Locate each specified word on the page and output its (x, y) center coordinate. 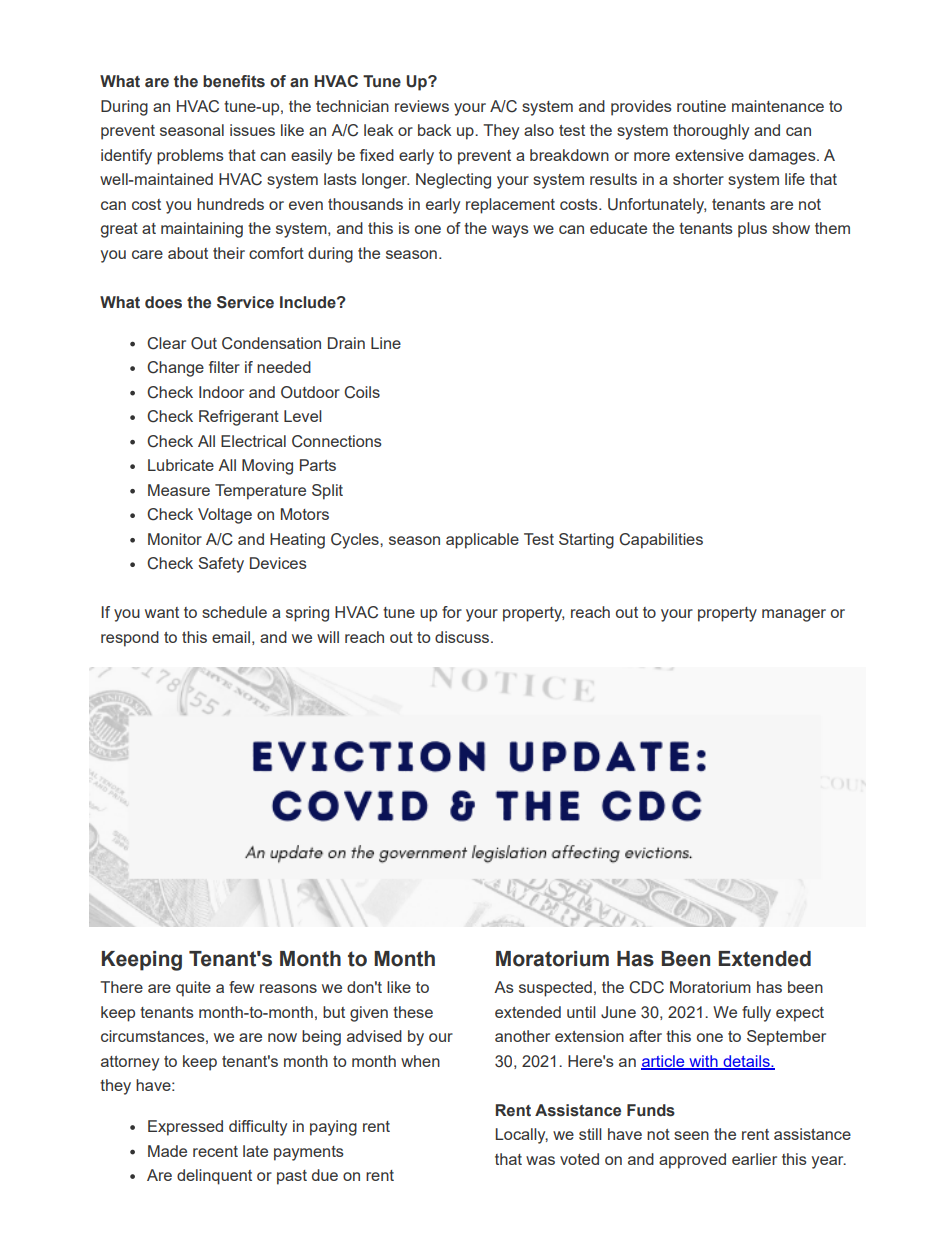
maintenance (778, 106)
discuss (463, 637)
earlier (754, 1159)
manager (794, 615)
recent (215, 1151)
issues (252, 130)
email (231, 637)
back (434, 130)
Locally (522, 1136)
